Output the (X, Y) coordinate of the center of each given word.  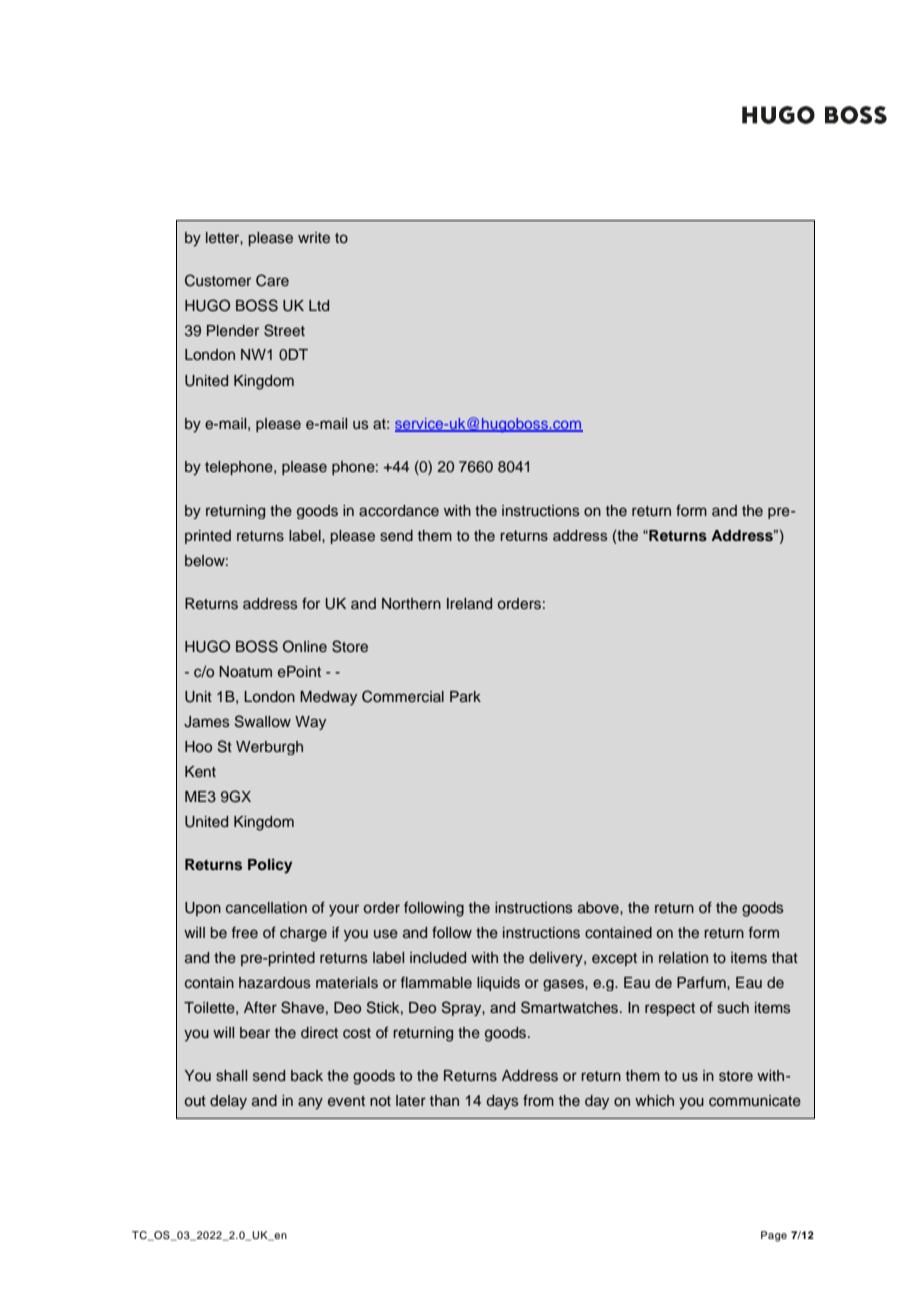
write (314, 237)
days (503, 1102)
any (310, 1103)
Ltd (319, 305)
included (438, 958)
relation (683, 957)
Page (774, 1236)
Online (305, 646)
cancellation (266, 908)
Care (272, 280)
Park (465, 696)
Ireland (469, 603)
